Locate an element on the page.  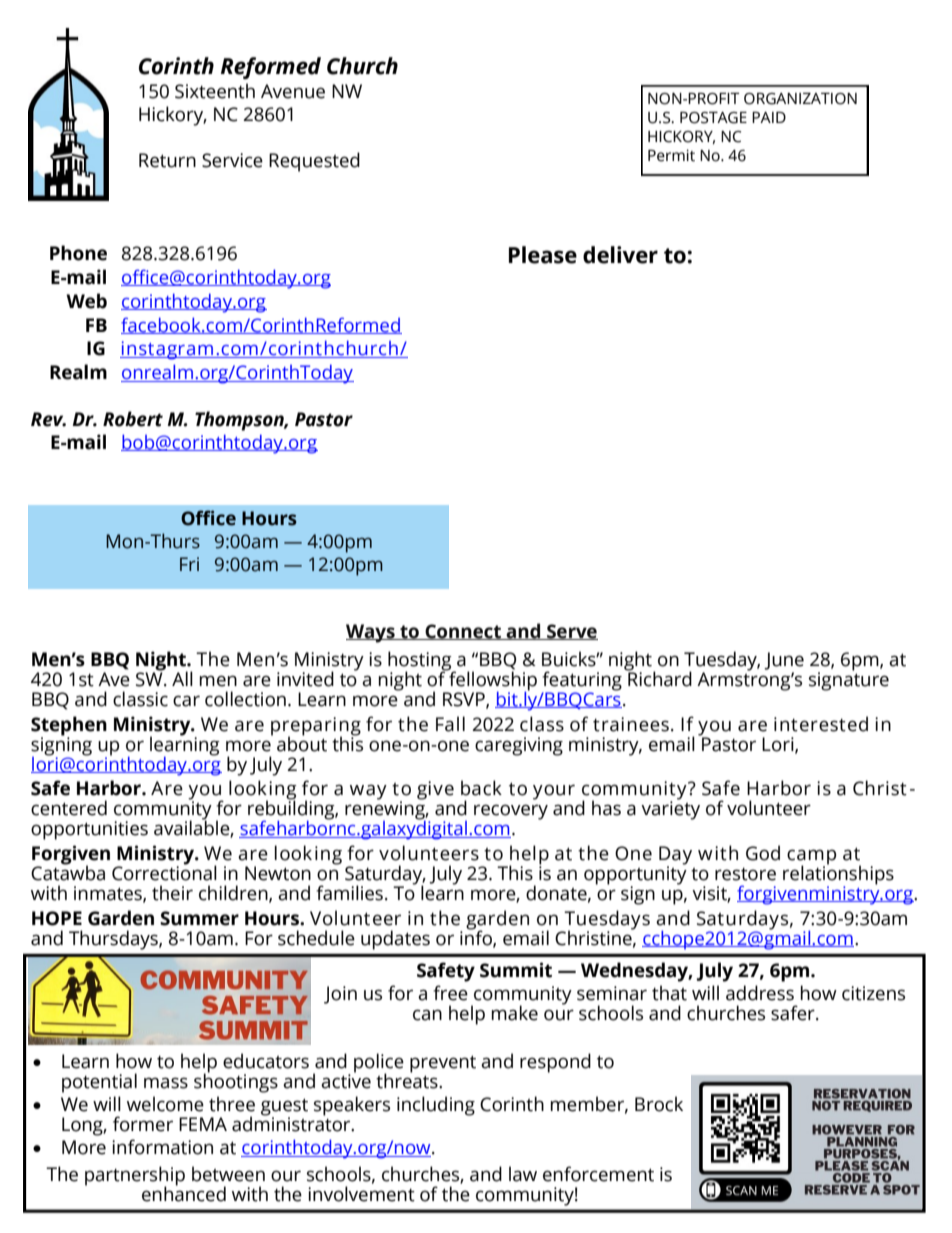
Connect is located at coordinates (463, 632).
